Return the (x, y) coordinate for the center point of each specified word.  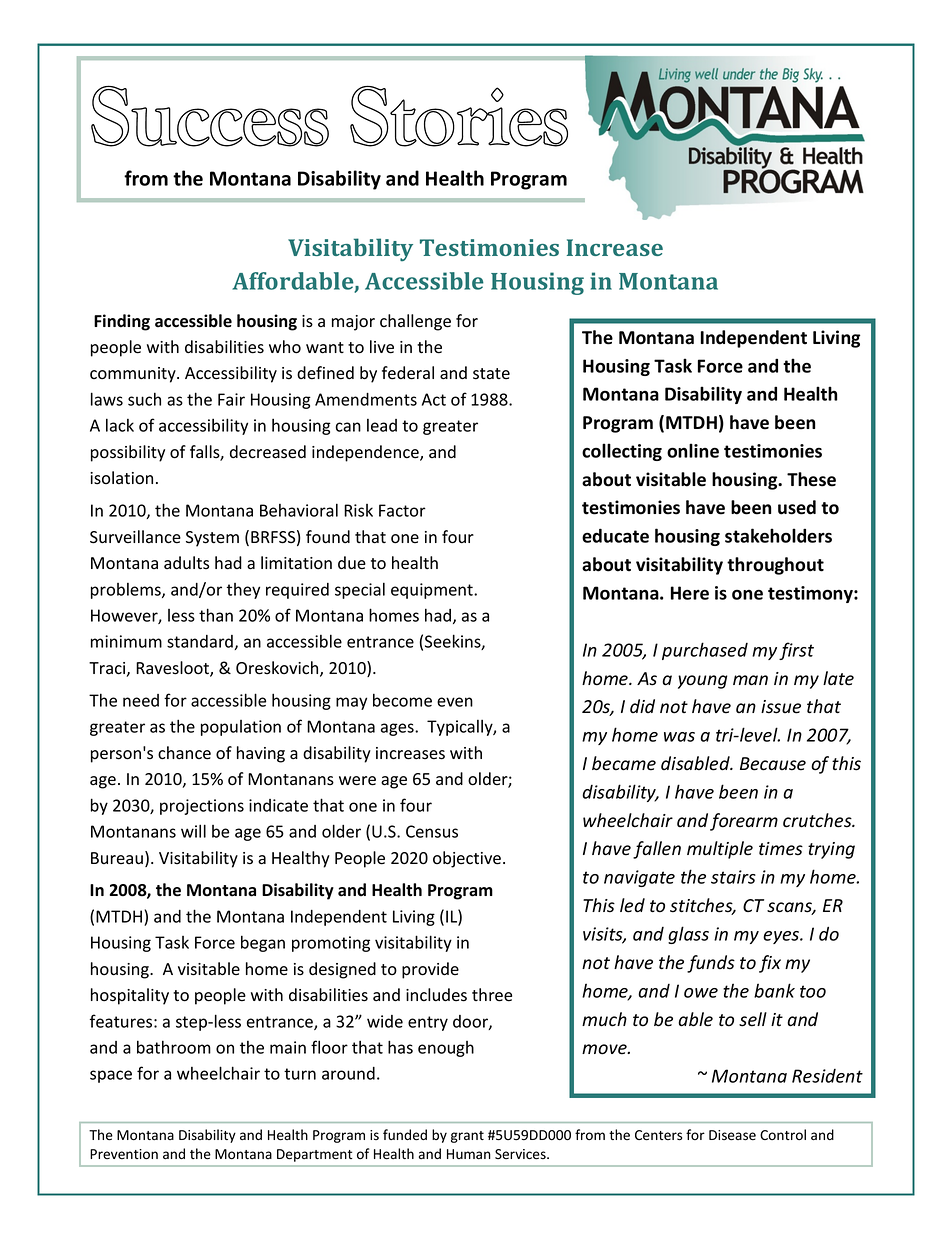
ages (398, 729)
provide (430, 970)
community (134, 375)
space (111, 1076)
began (263, 943)
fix (770, 964)
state (491, 374)
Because (773, 764)
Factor (402, 510)
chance (184, 753)
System (212, 539)
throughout (775, 566)
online (693, 450)
